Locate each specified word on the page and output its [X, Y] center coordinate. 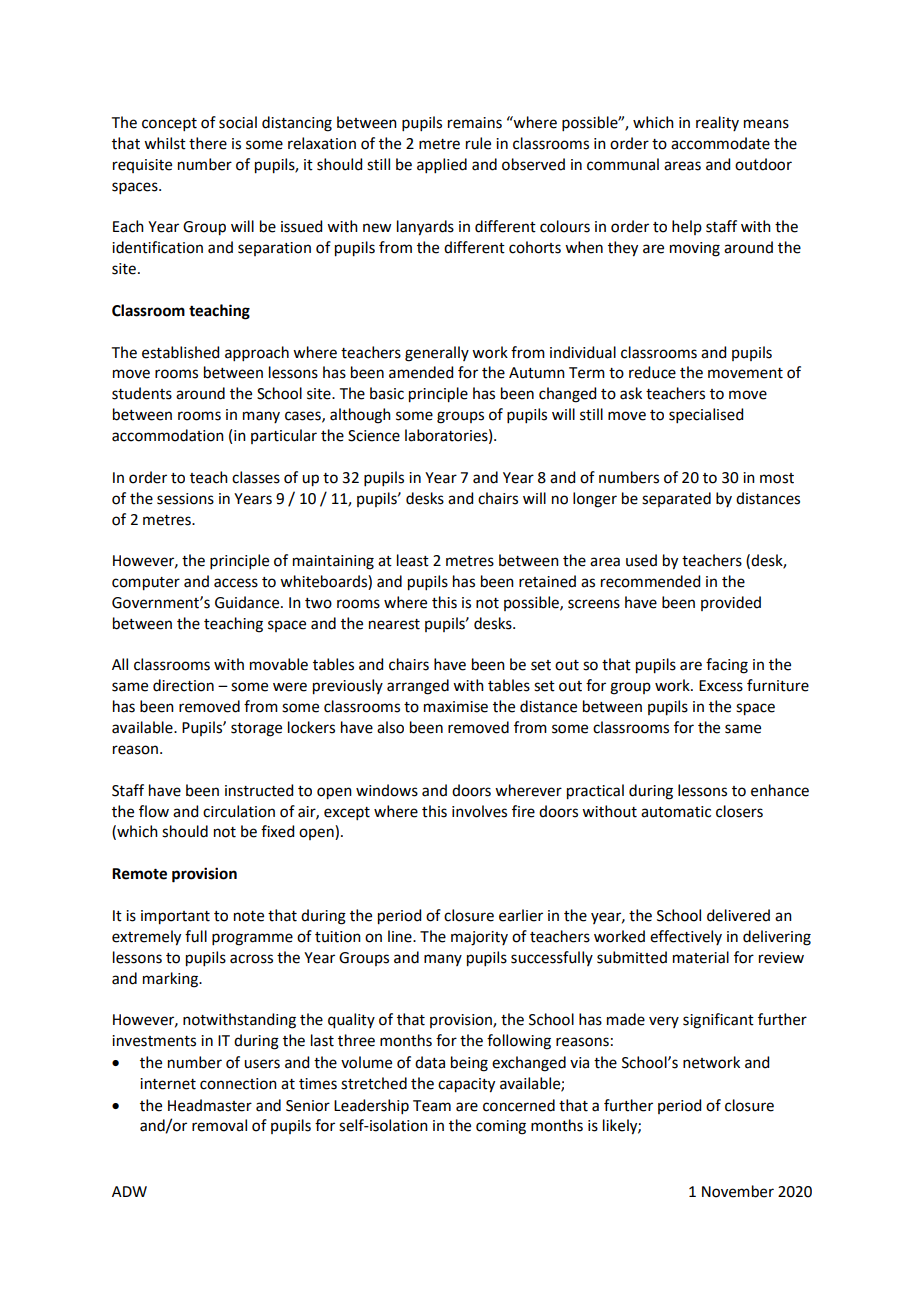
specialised [706, 415]
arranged [418, 687]
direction [183, 685]
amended [421, 372]
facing [727, 666]
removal [219, 1125]
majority [479, 938]
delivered [738, 915]
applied [442, 165]
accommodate [720, 143]
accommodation [168, 435]
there [208, 143]
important [175, 917]
